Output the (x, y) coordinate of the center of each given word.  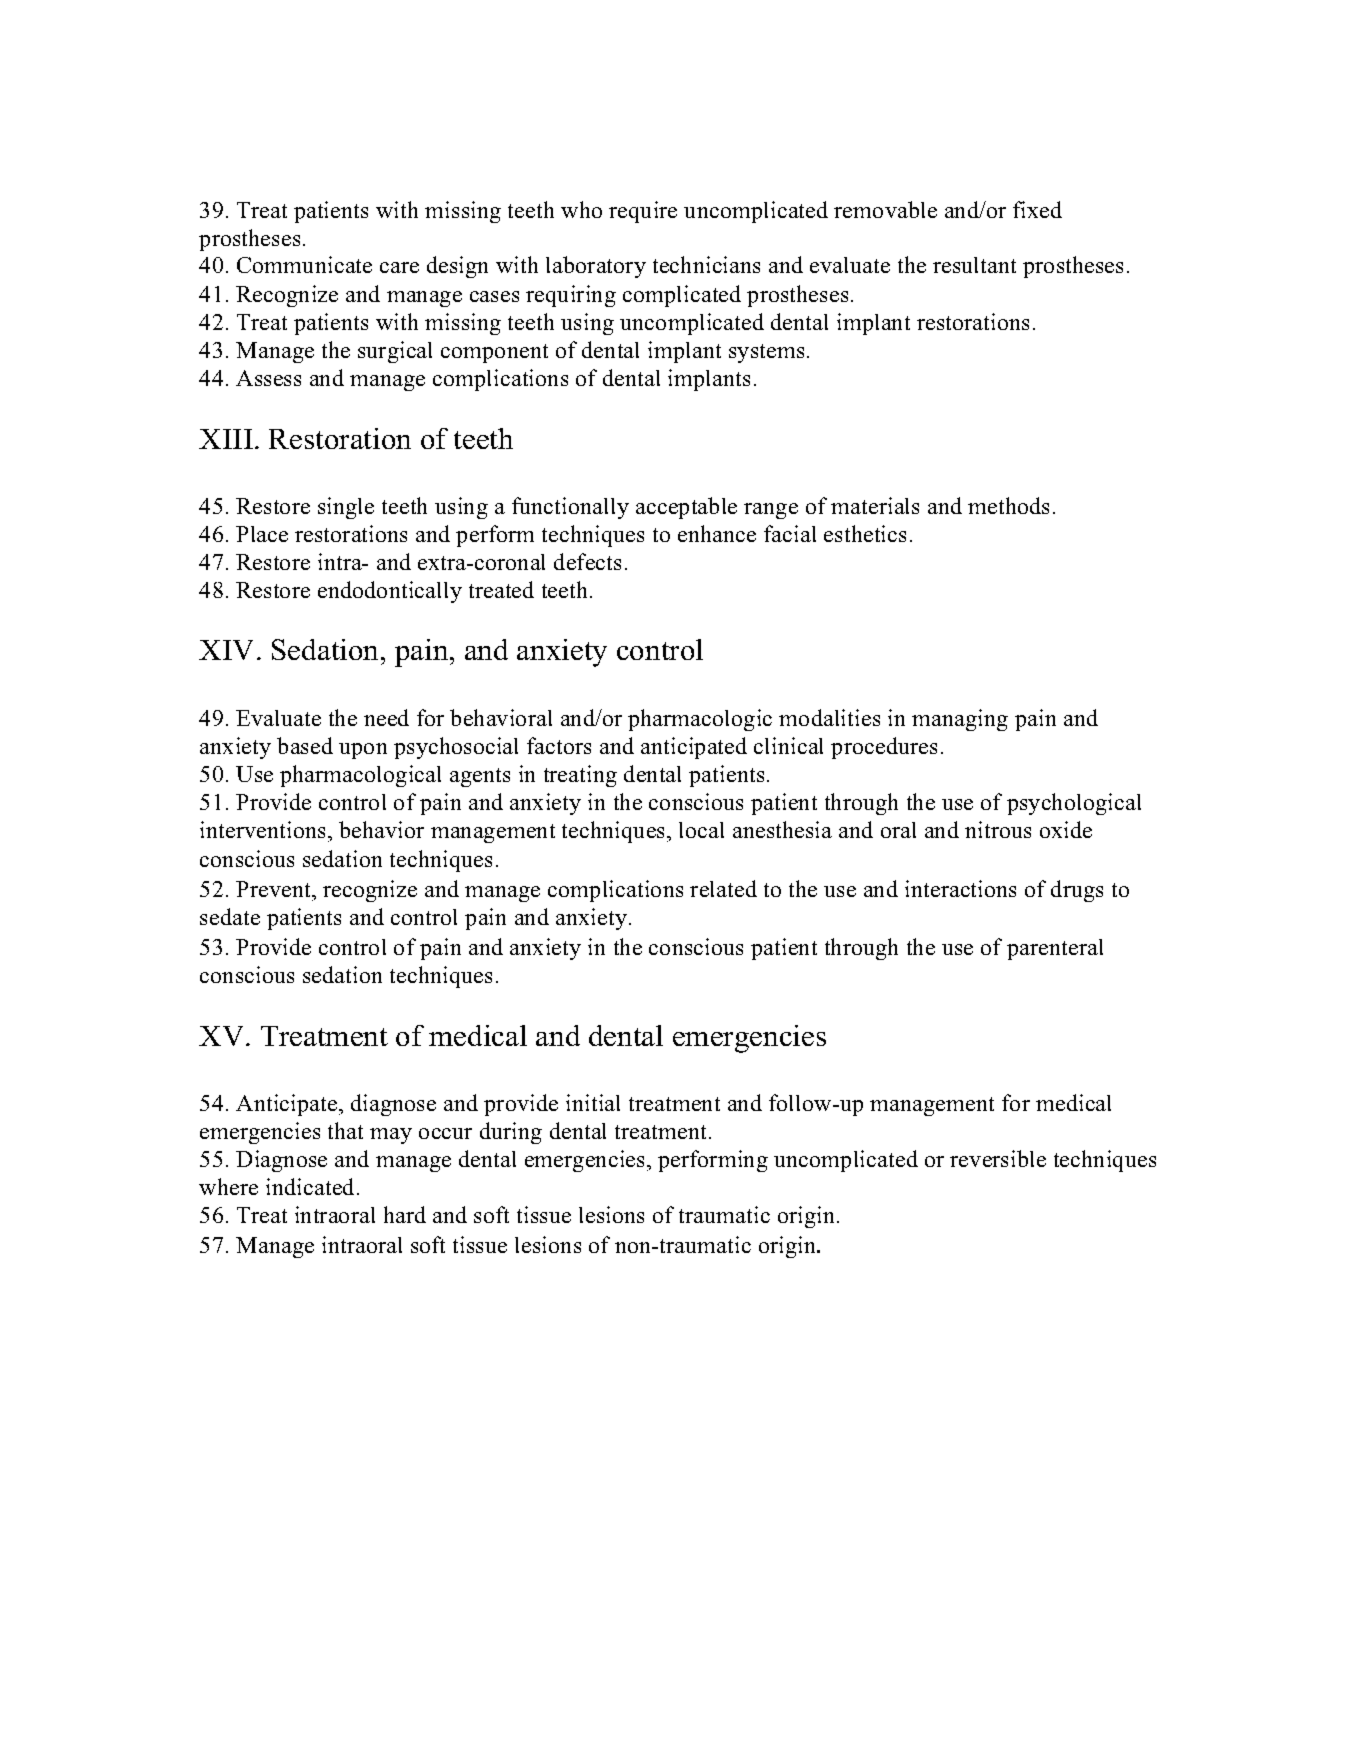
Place (262, 534)
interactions (960, 888)
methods (1008, 505)
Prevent (274, 889)
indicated (310, 1186)
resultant (974, 265)
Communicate (304, 264)
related (723, 888)
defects (587, 561)
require (643, 212)
